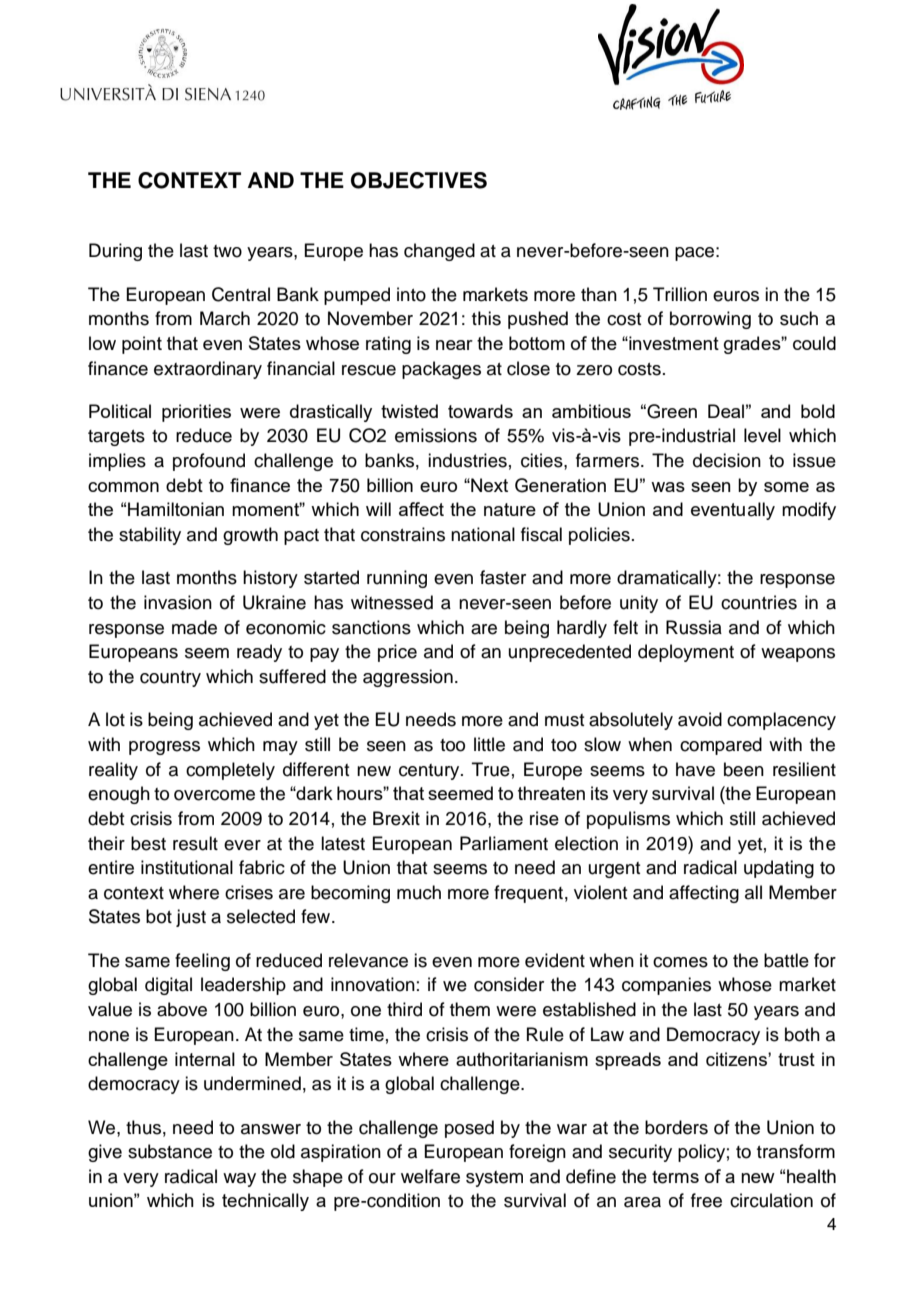 The height and width of the document is (1308, 924). I want to click on two, so click(227, 251).
